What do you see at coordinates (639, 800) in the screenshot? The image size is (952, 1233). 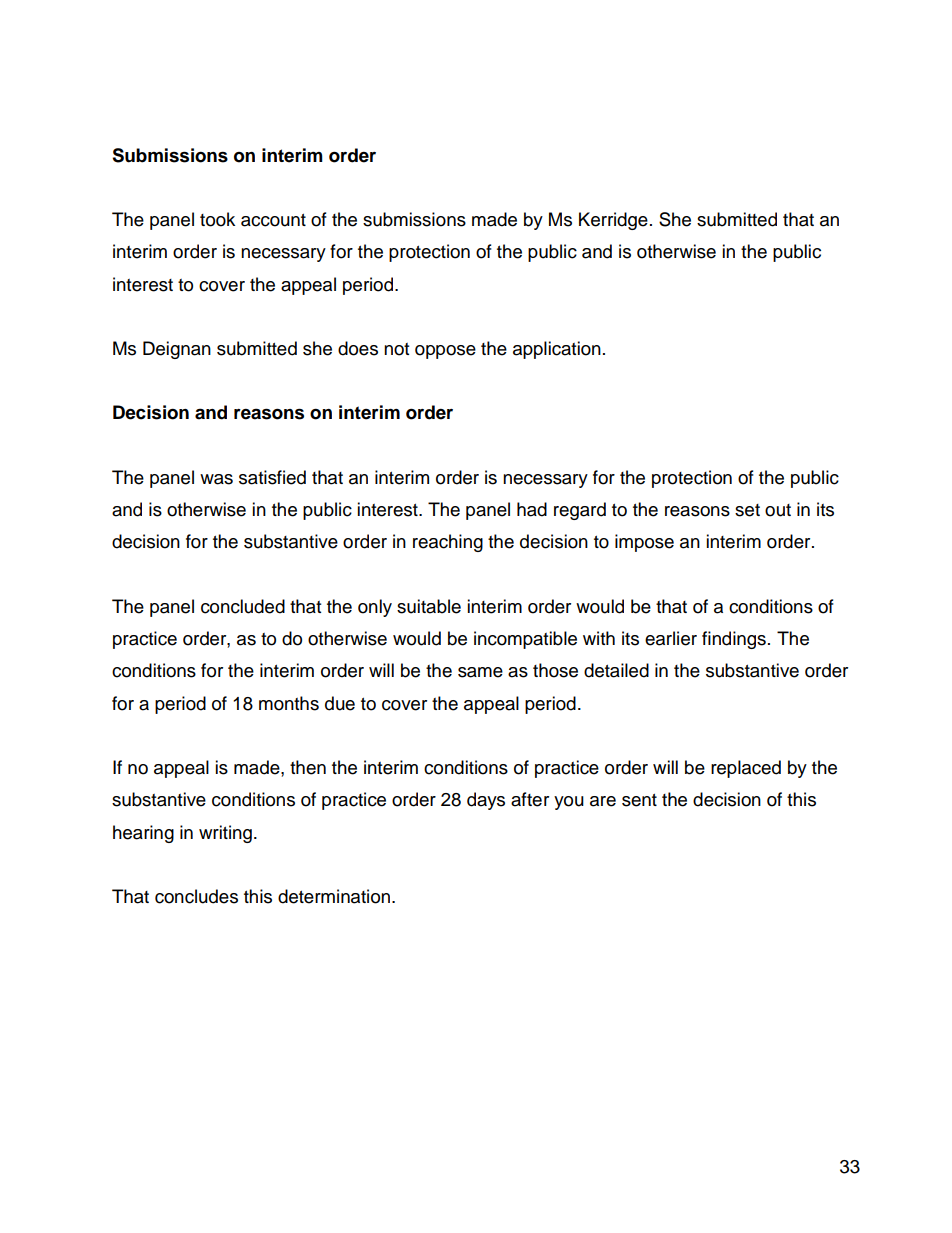 I see `sent` at bounding box center [639, 800].
